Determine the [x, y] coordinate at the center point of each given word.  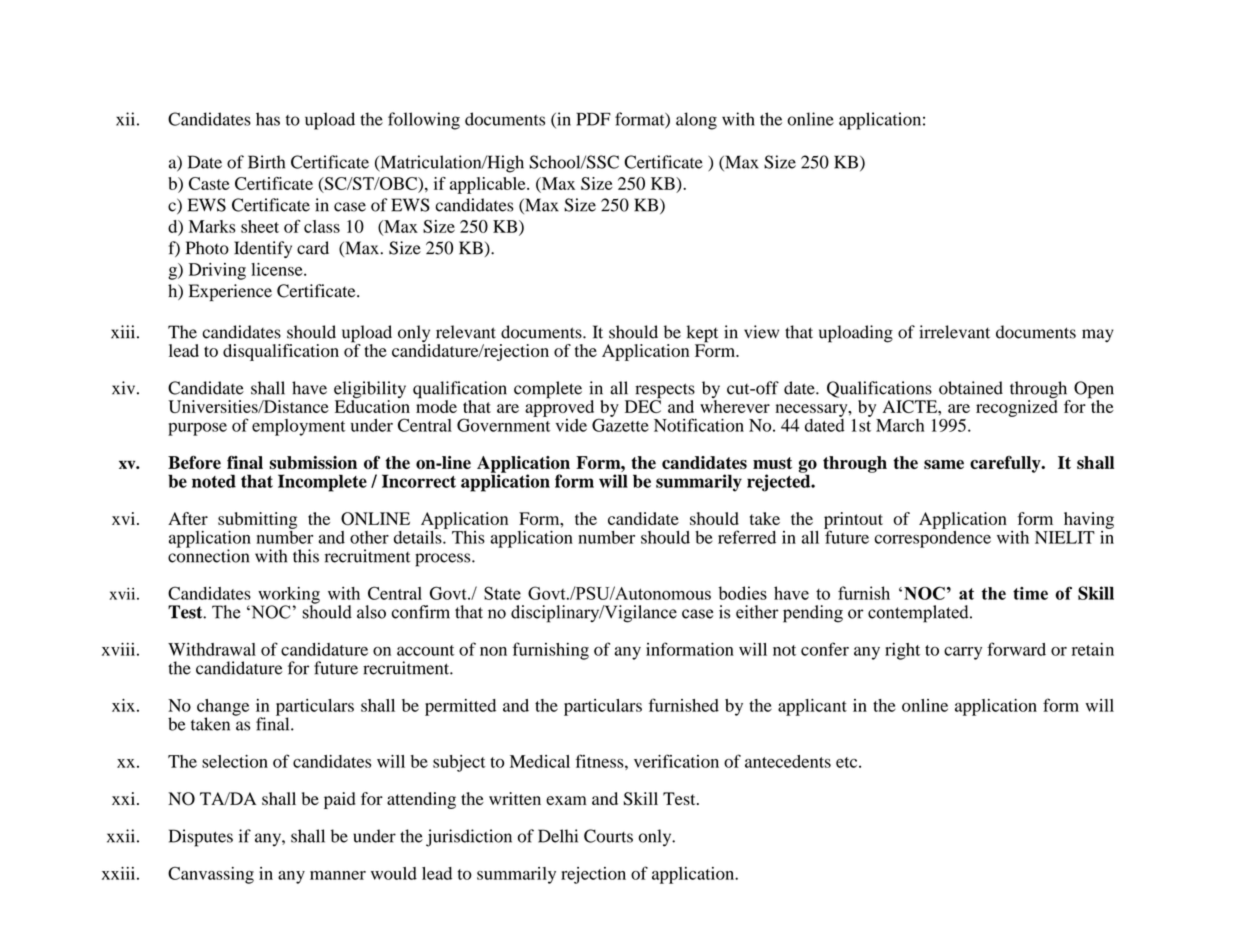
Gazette [620, 424]
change [223, 708]
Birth [266, 162]
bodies [742, 593]
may [1098, 335]
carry [963, 653]
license [278, 269]
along [696, 121]
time [1030, 593]
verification [676, 761]
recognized [1017, 407]
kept [702, 335]
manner [338, 875]
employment [299, 427]
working [289, 596]
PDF [593, 119]
